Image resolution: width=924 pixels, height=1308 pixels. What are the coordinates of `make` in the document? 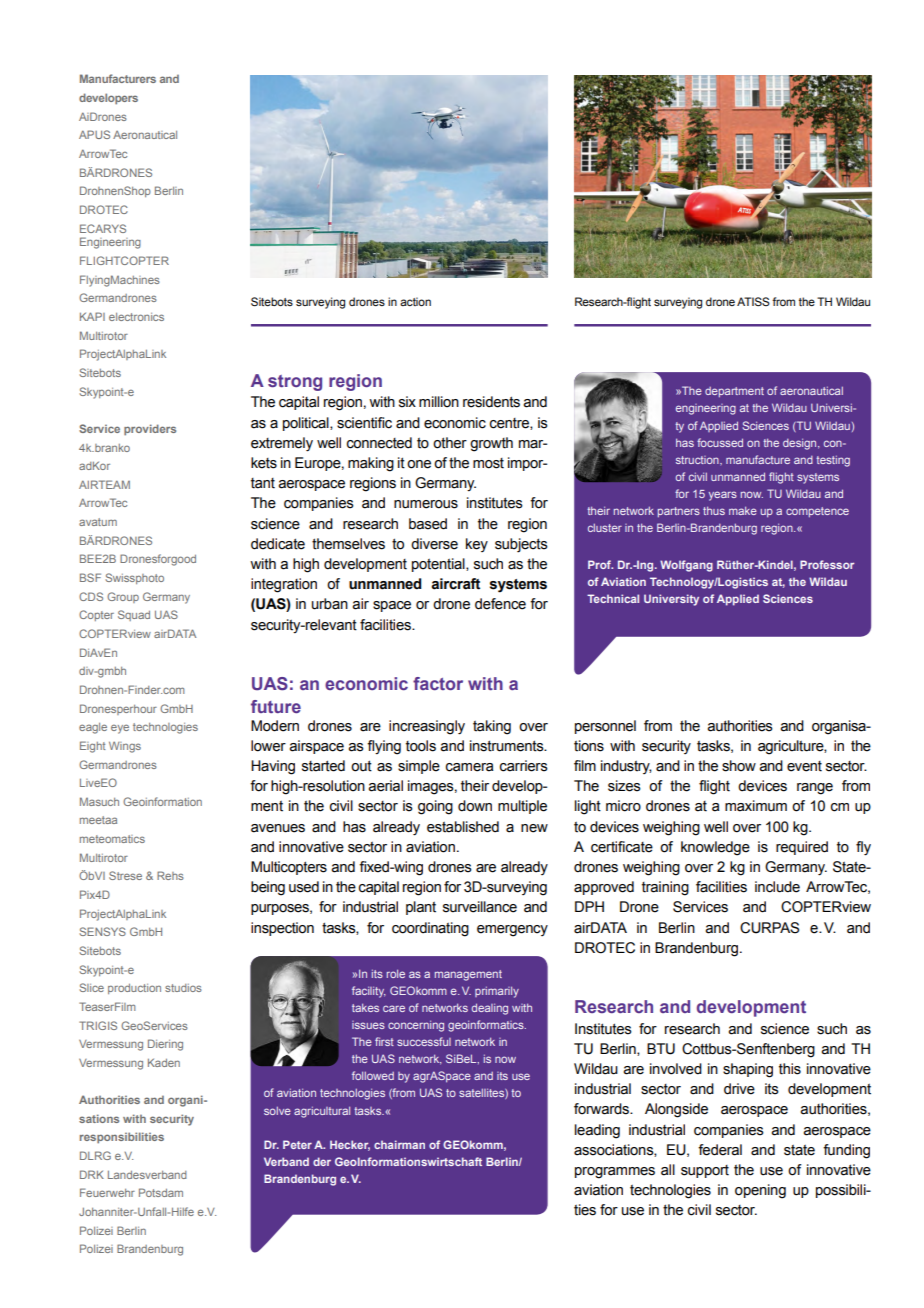 It's located at (743, 510).
